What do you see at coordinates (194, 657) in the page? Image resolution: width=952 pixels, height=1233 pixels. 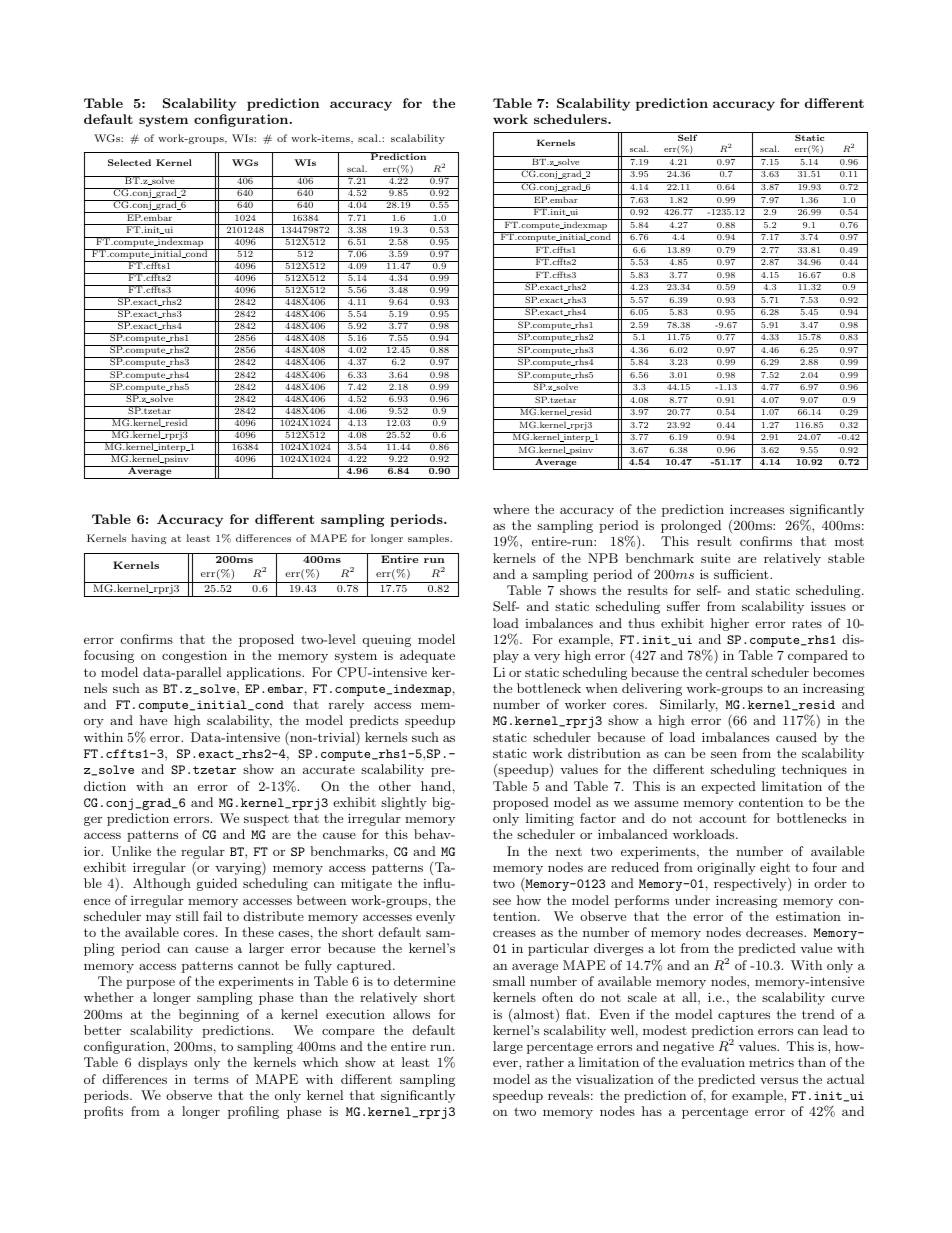 I see `congestion` at bounding box center [194, 657].
